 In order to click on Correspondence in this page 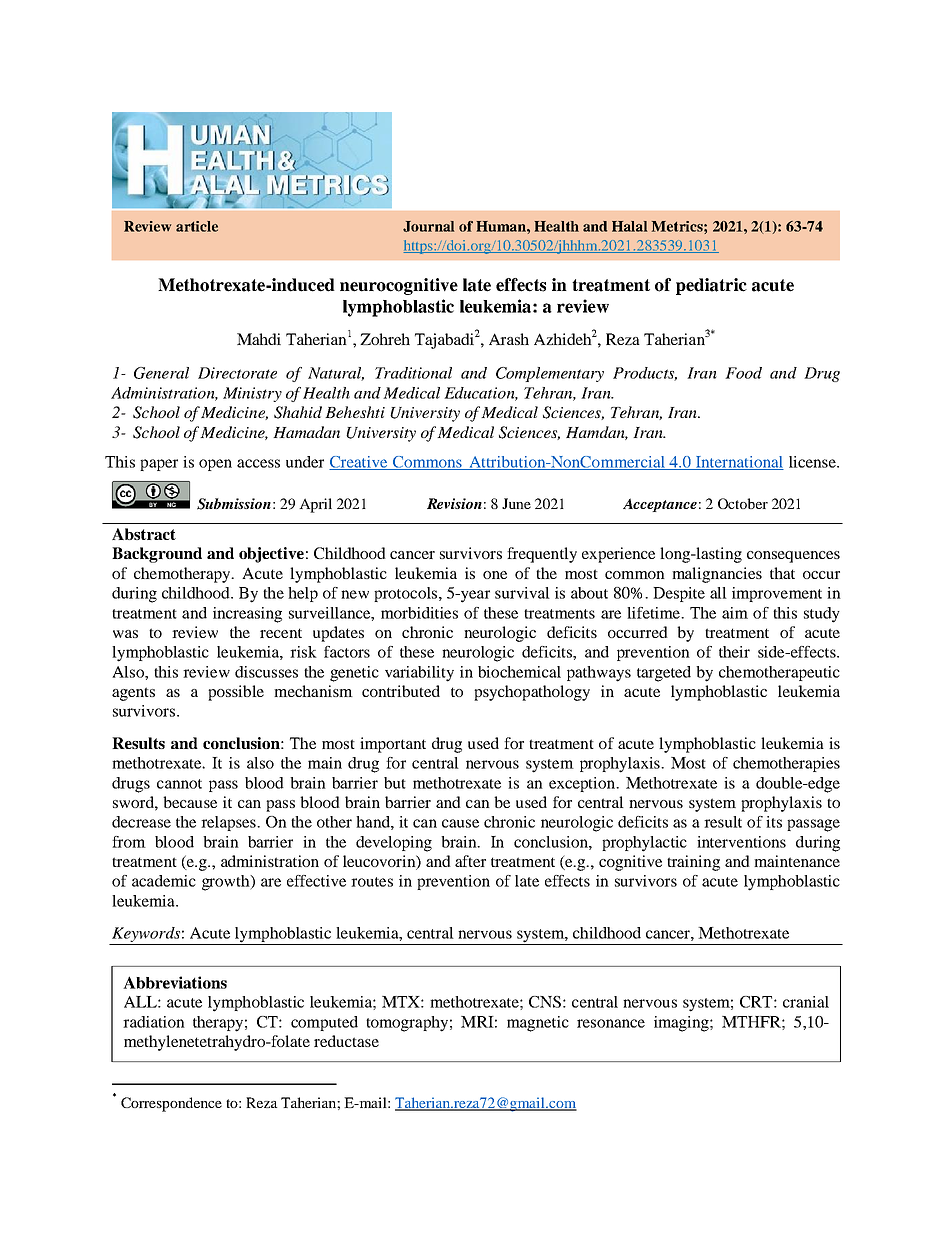, I will do `click(171, 1104)`.
